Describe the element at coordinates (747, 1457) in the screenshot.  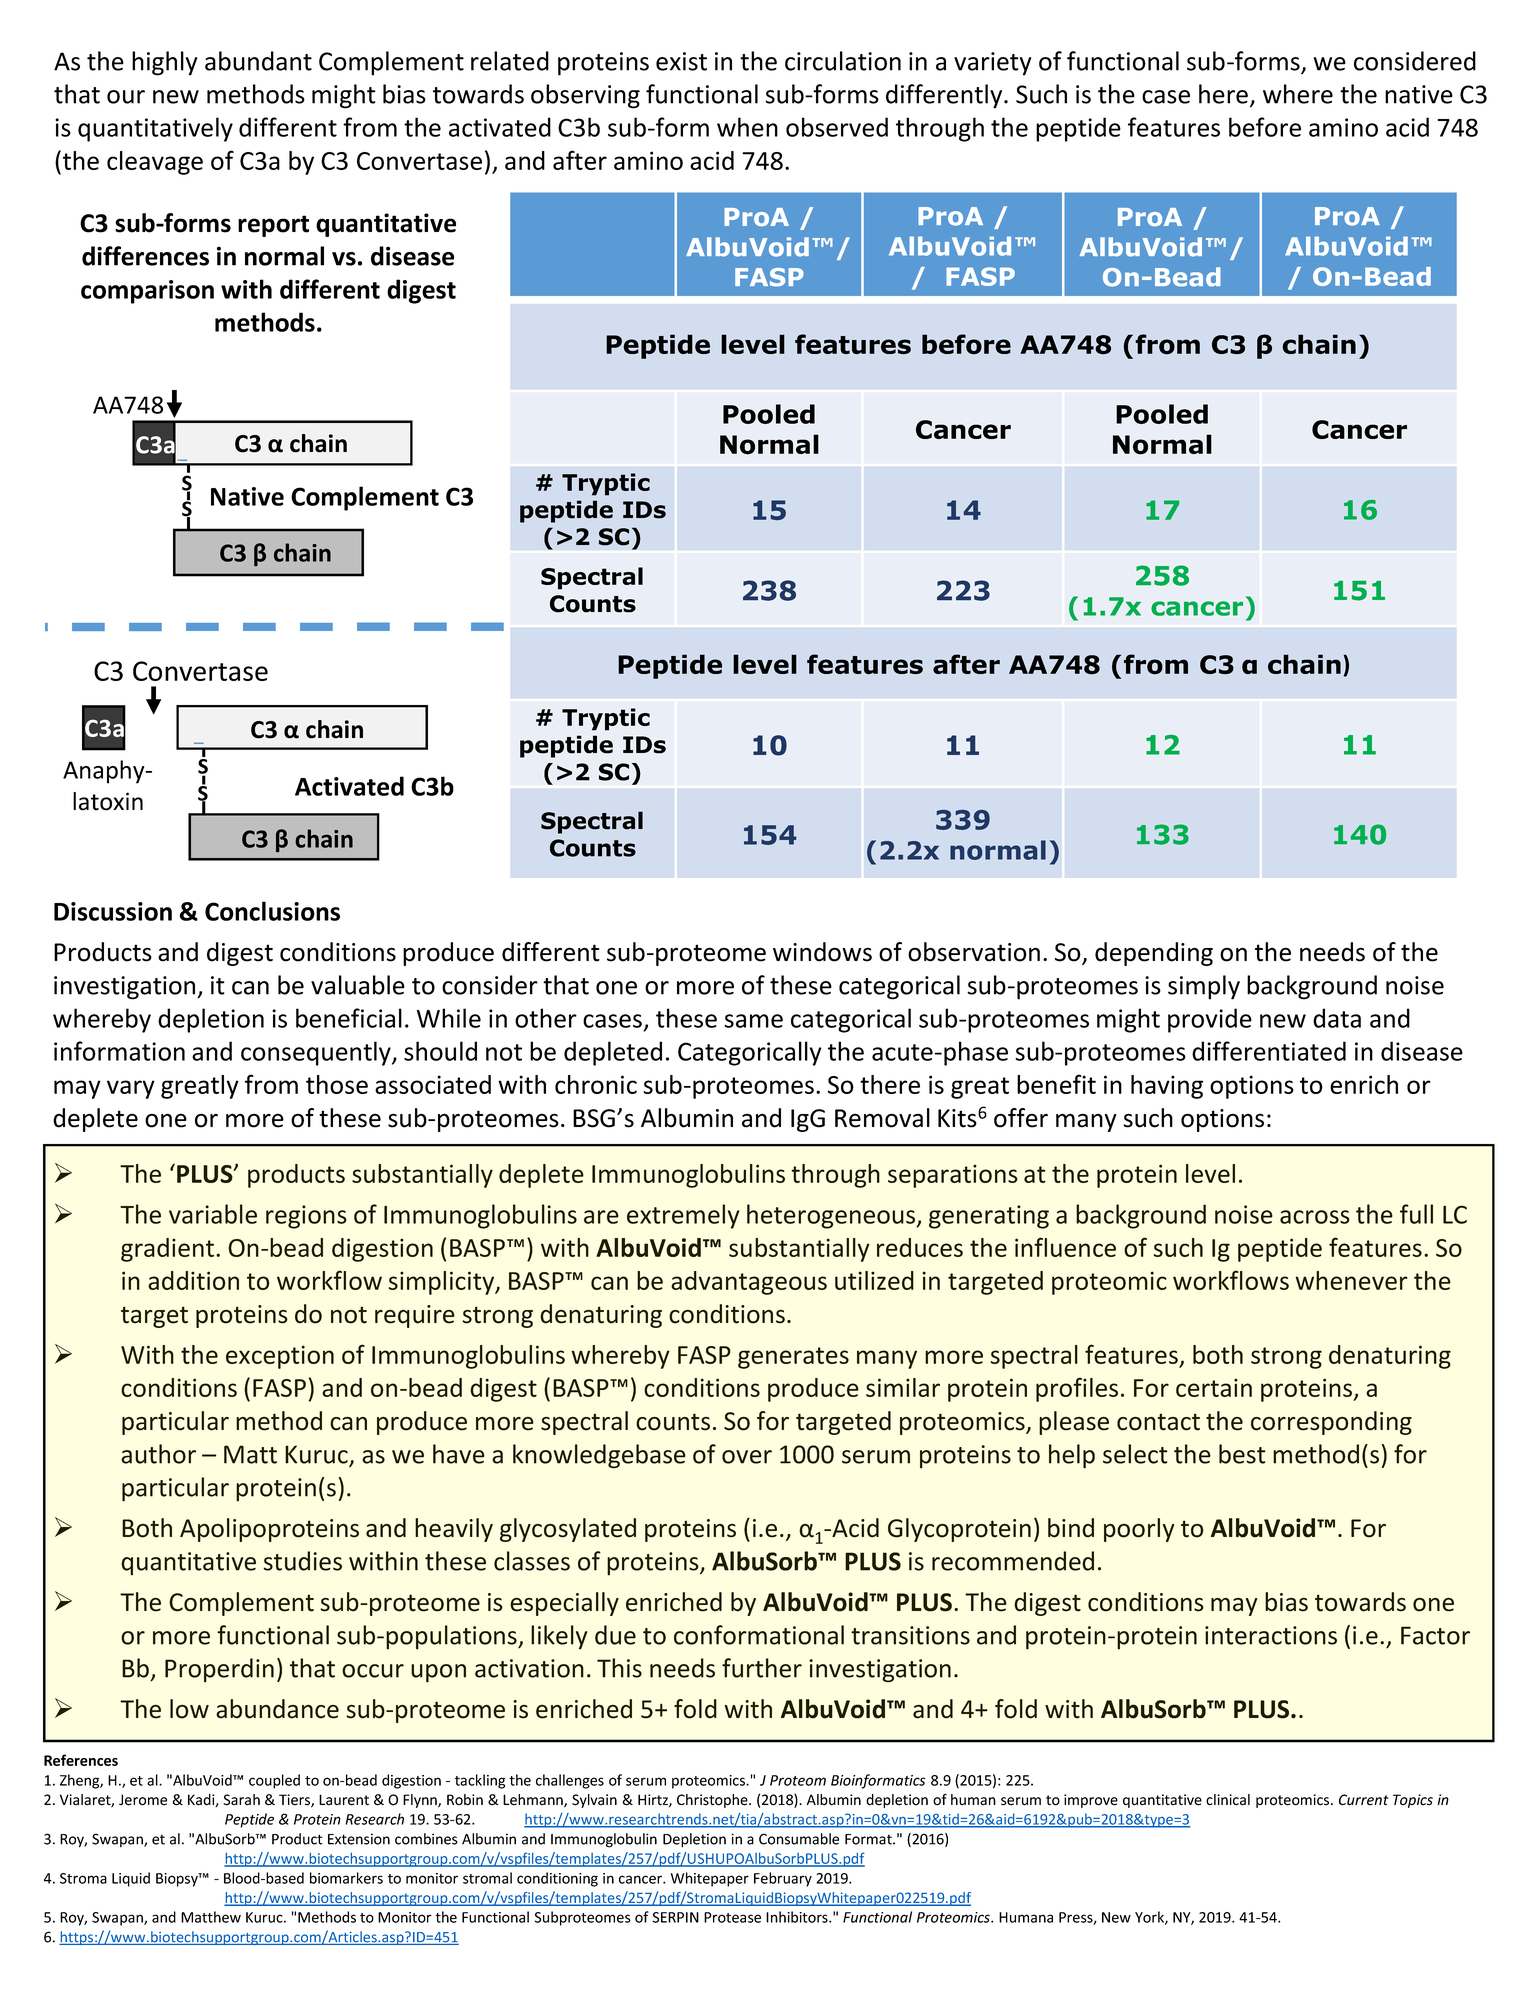
I see `over` at that location.
